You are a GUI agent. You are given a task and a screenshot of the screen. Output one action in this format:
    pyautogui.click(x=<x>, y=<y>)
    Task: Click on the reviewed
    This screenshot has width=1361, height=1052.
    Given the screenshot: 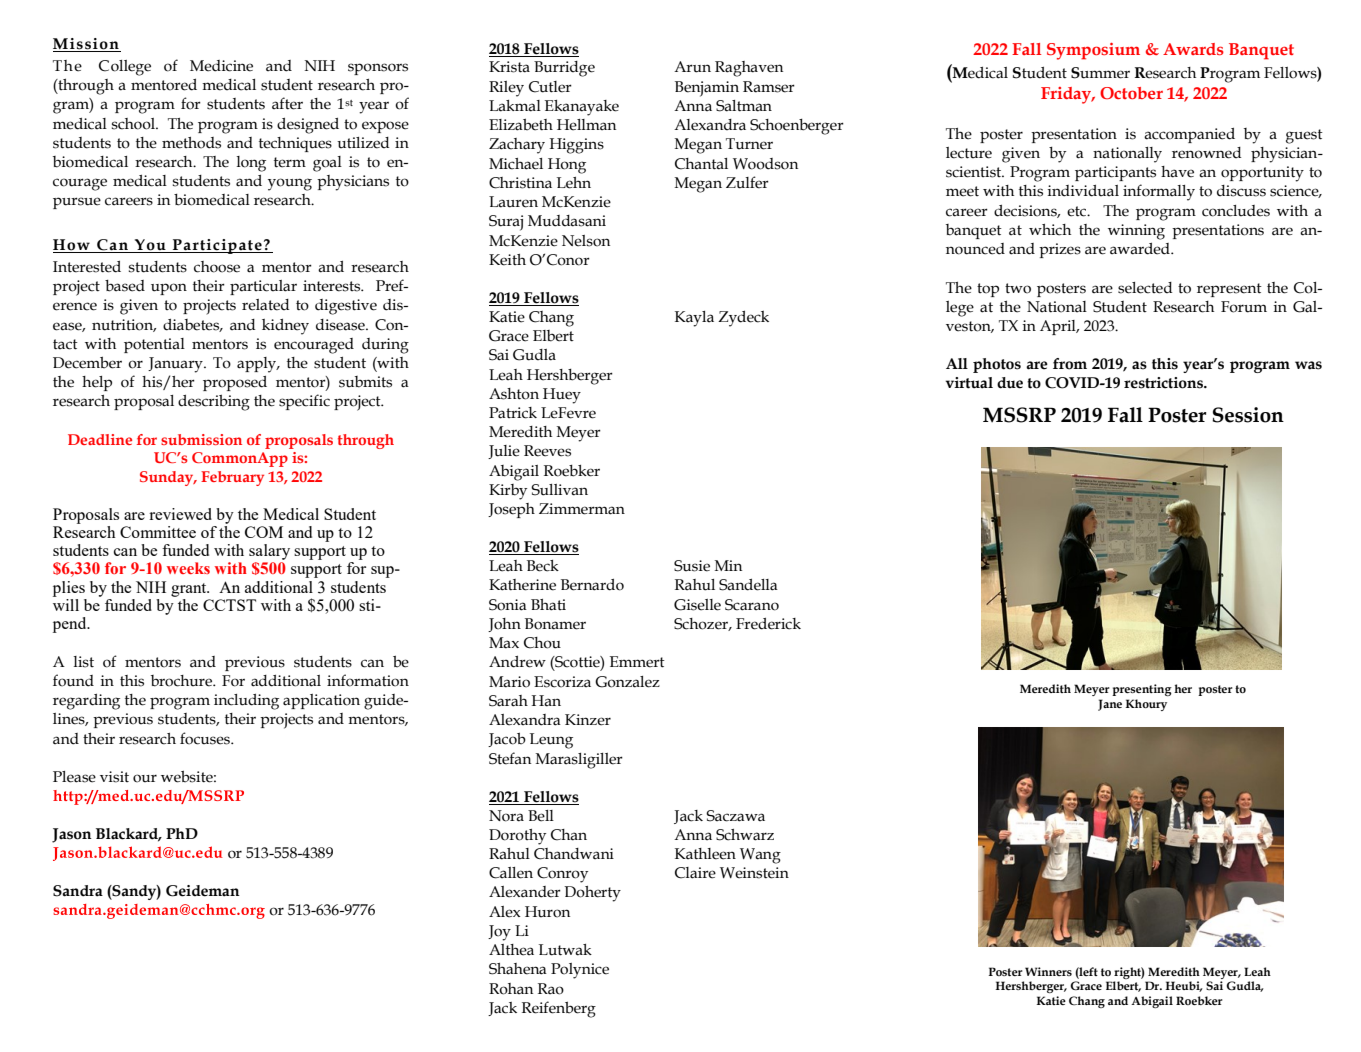 What is the action you would take?
    pyautogui.click(x=180, y=514)
